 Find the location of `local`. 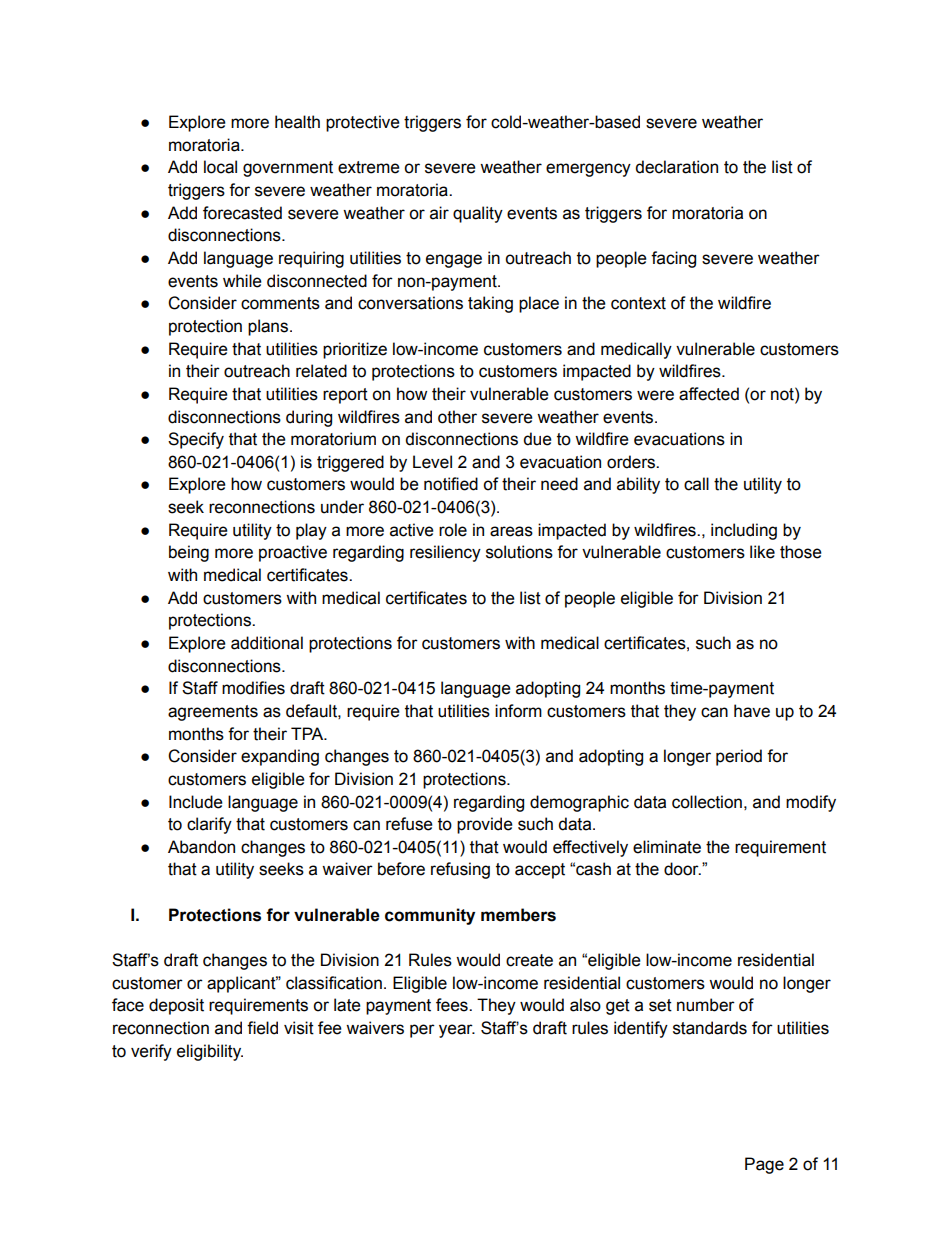

local is located at coordinates (220, 167).
